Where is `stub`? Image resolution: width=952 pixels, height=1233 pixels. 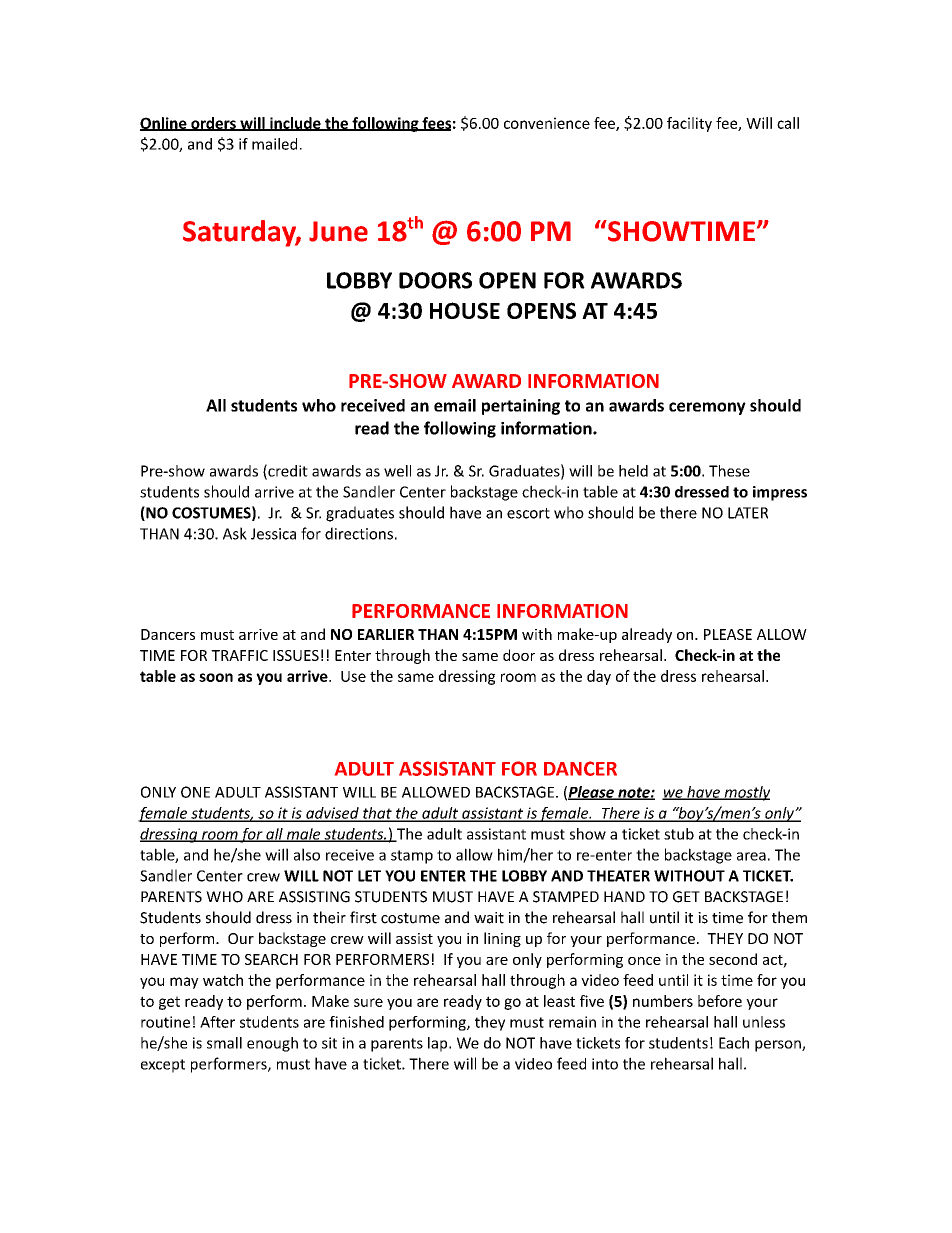
stub is located at coordinates (679, 834).
